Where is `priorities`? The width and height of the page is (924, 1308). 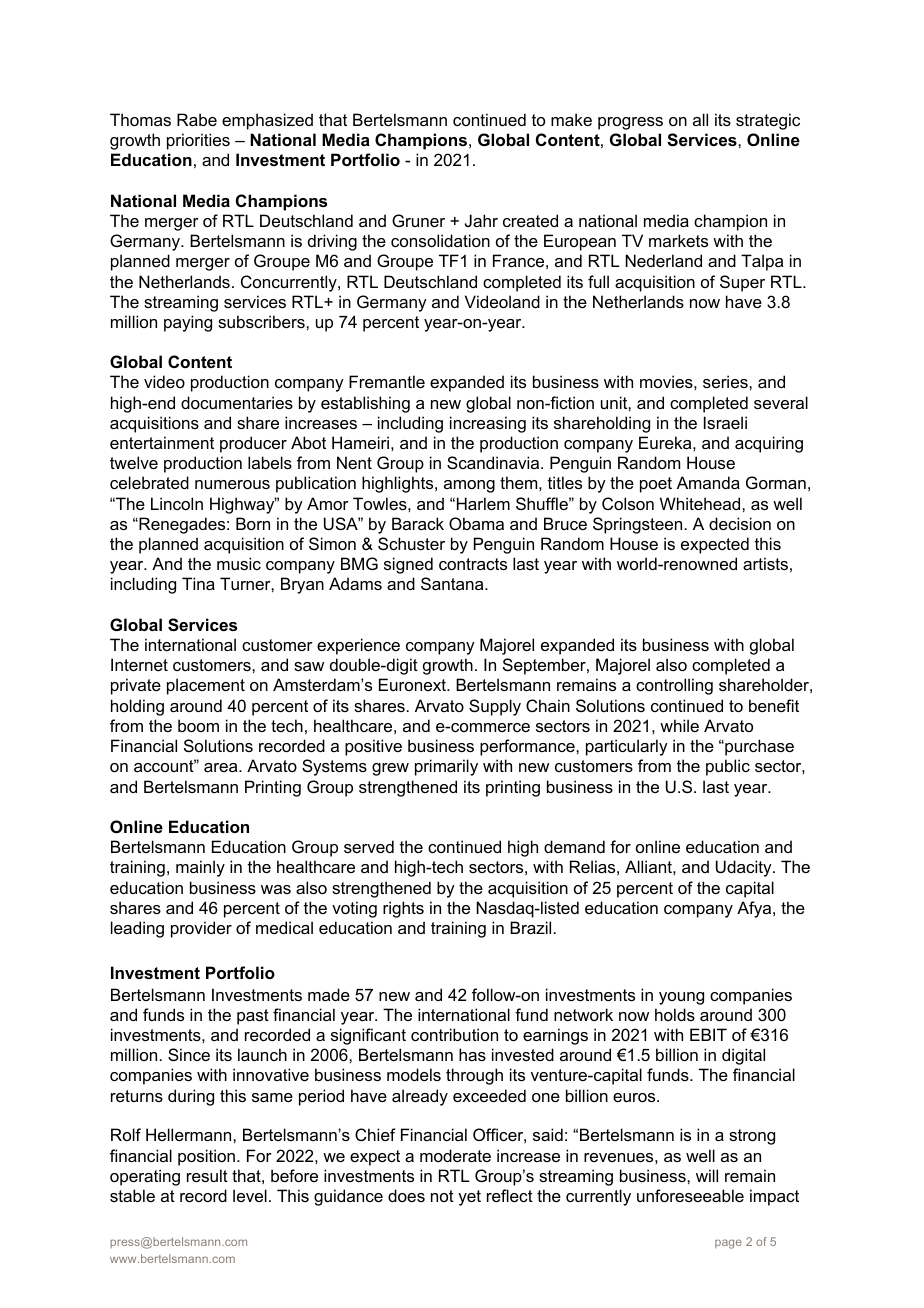 priorities is located at coordinates (198, 141).
